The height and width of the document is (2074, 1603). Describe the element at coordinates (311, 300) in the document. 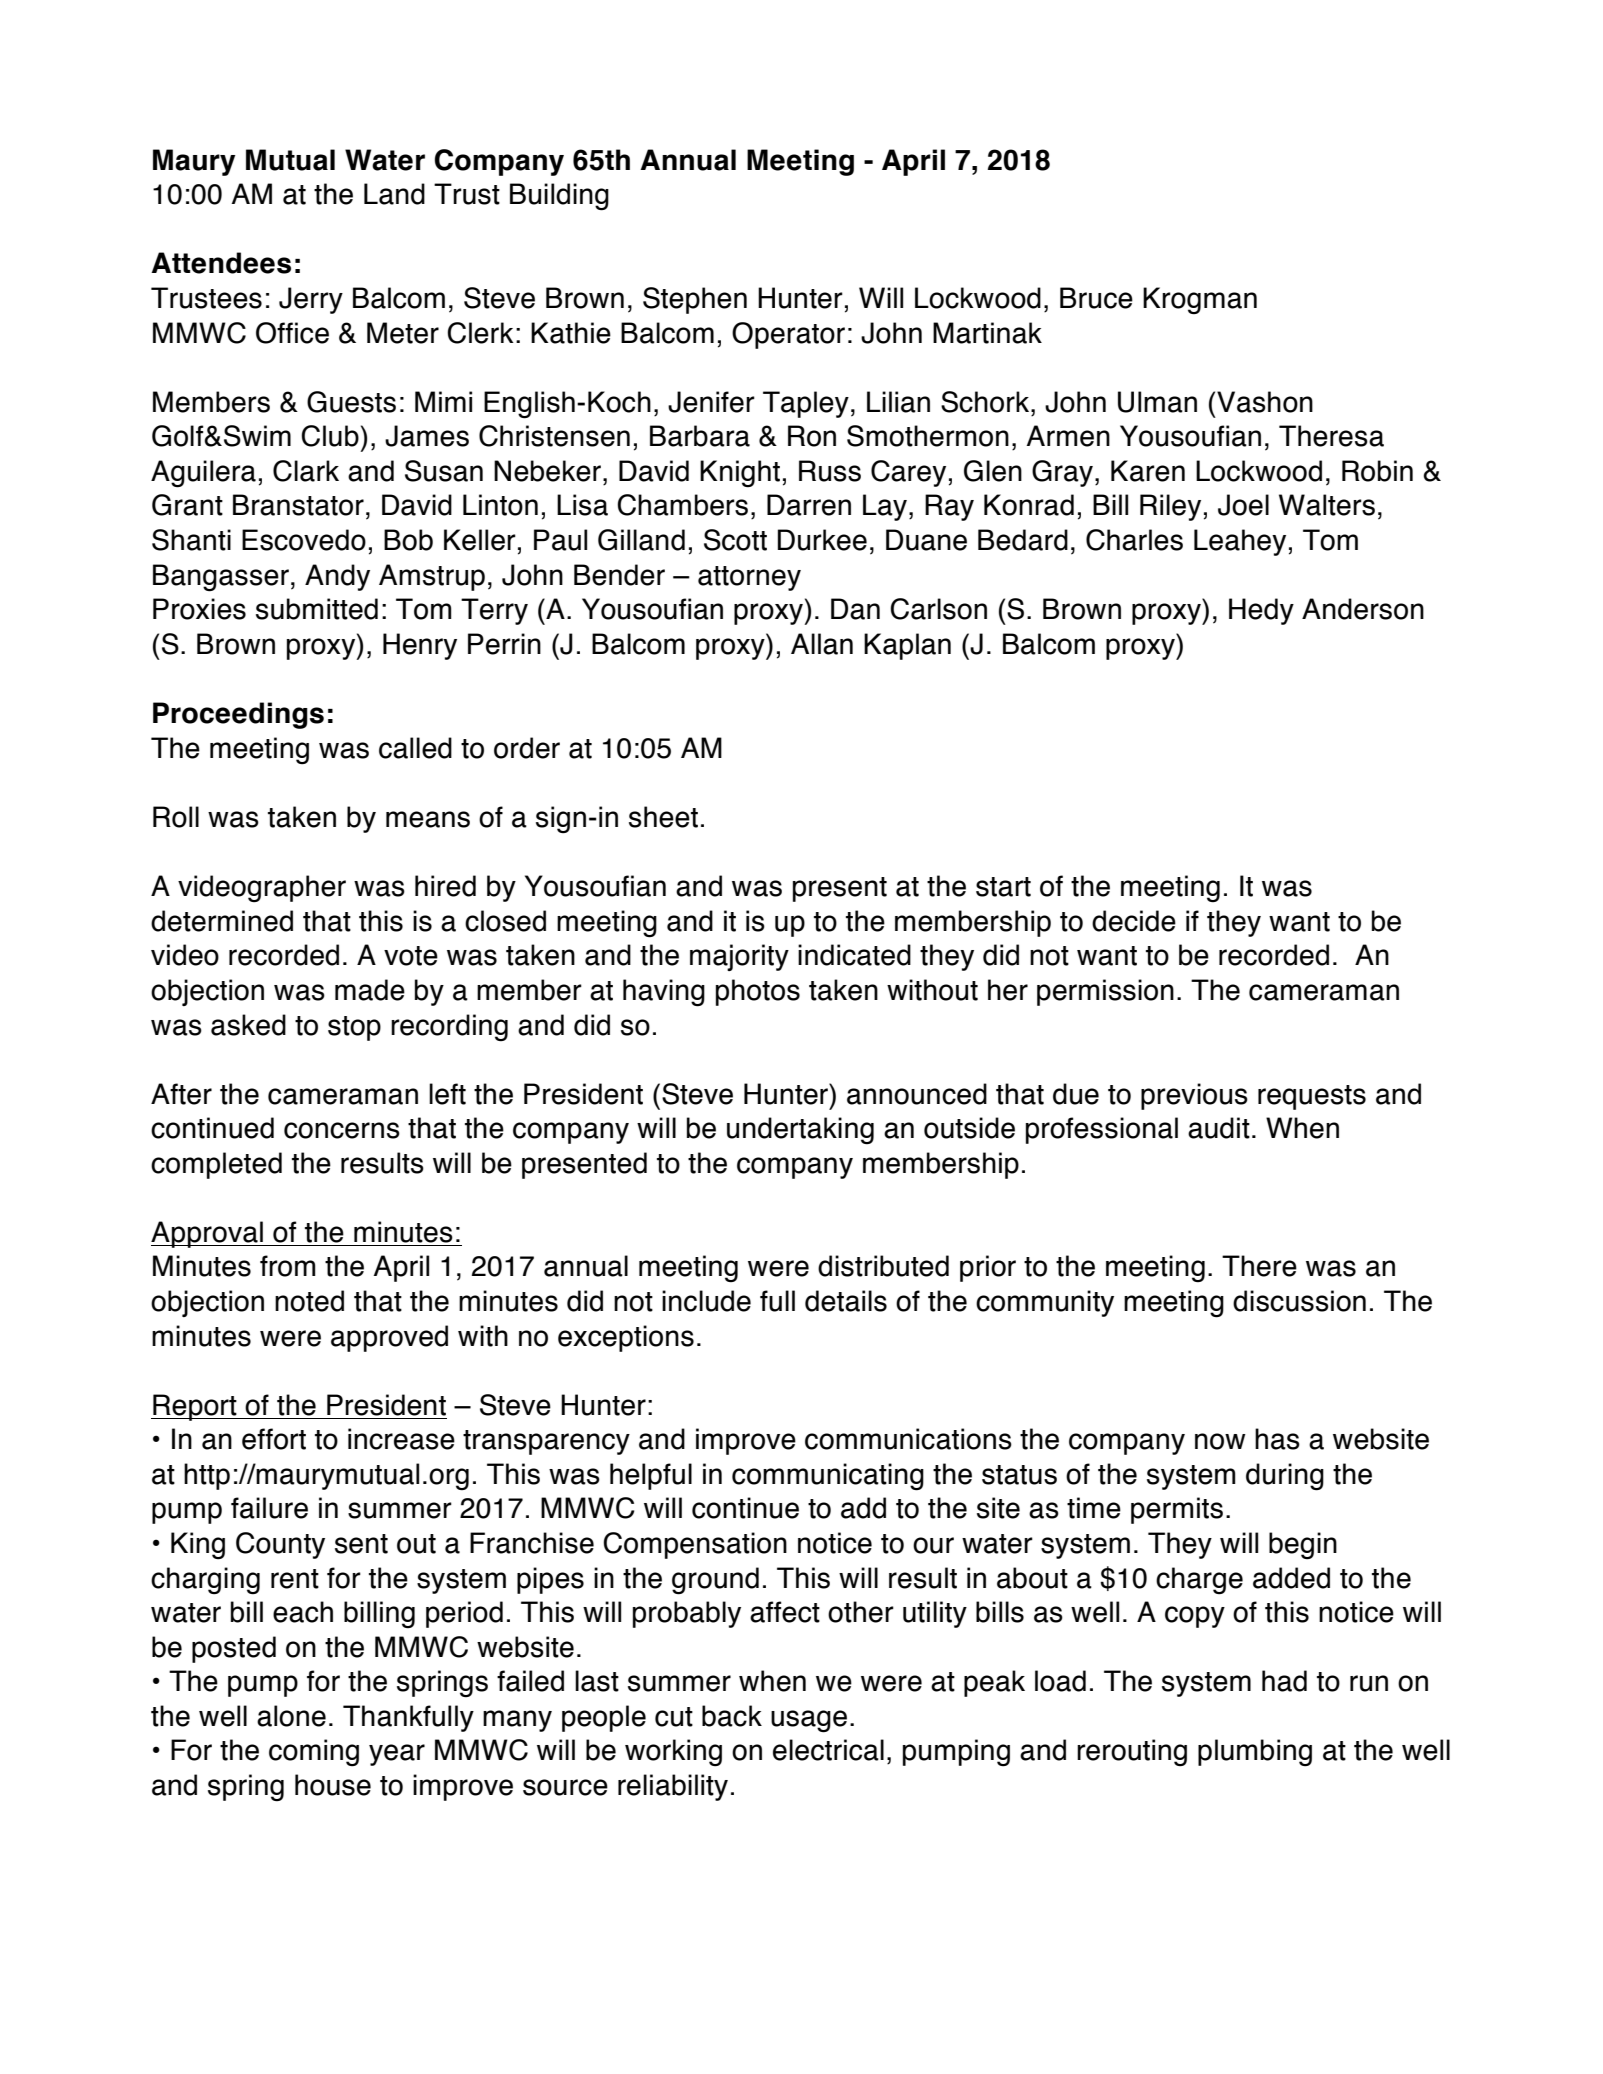

I see `Jerry` at that location.
